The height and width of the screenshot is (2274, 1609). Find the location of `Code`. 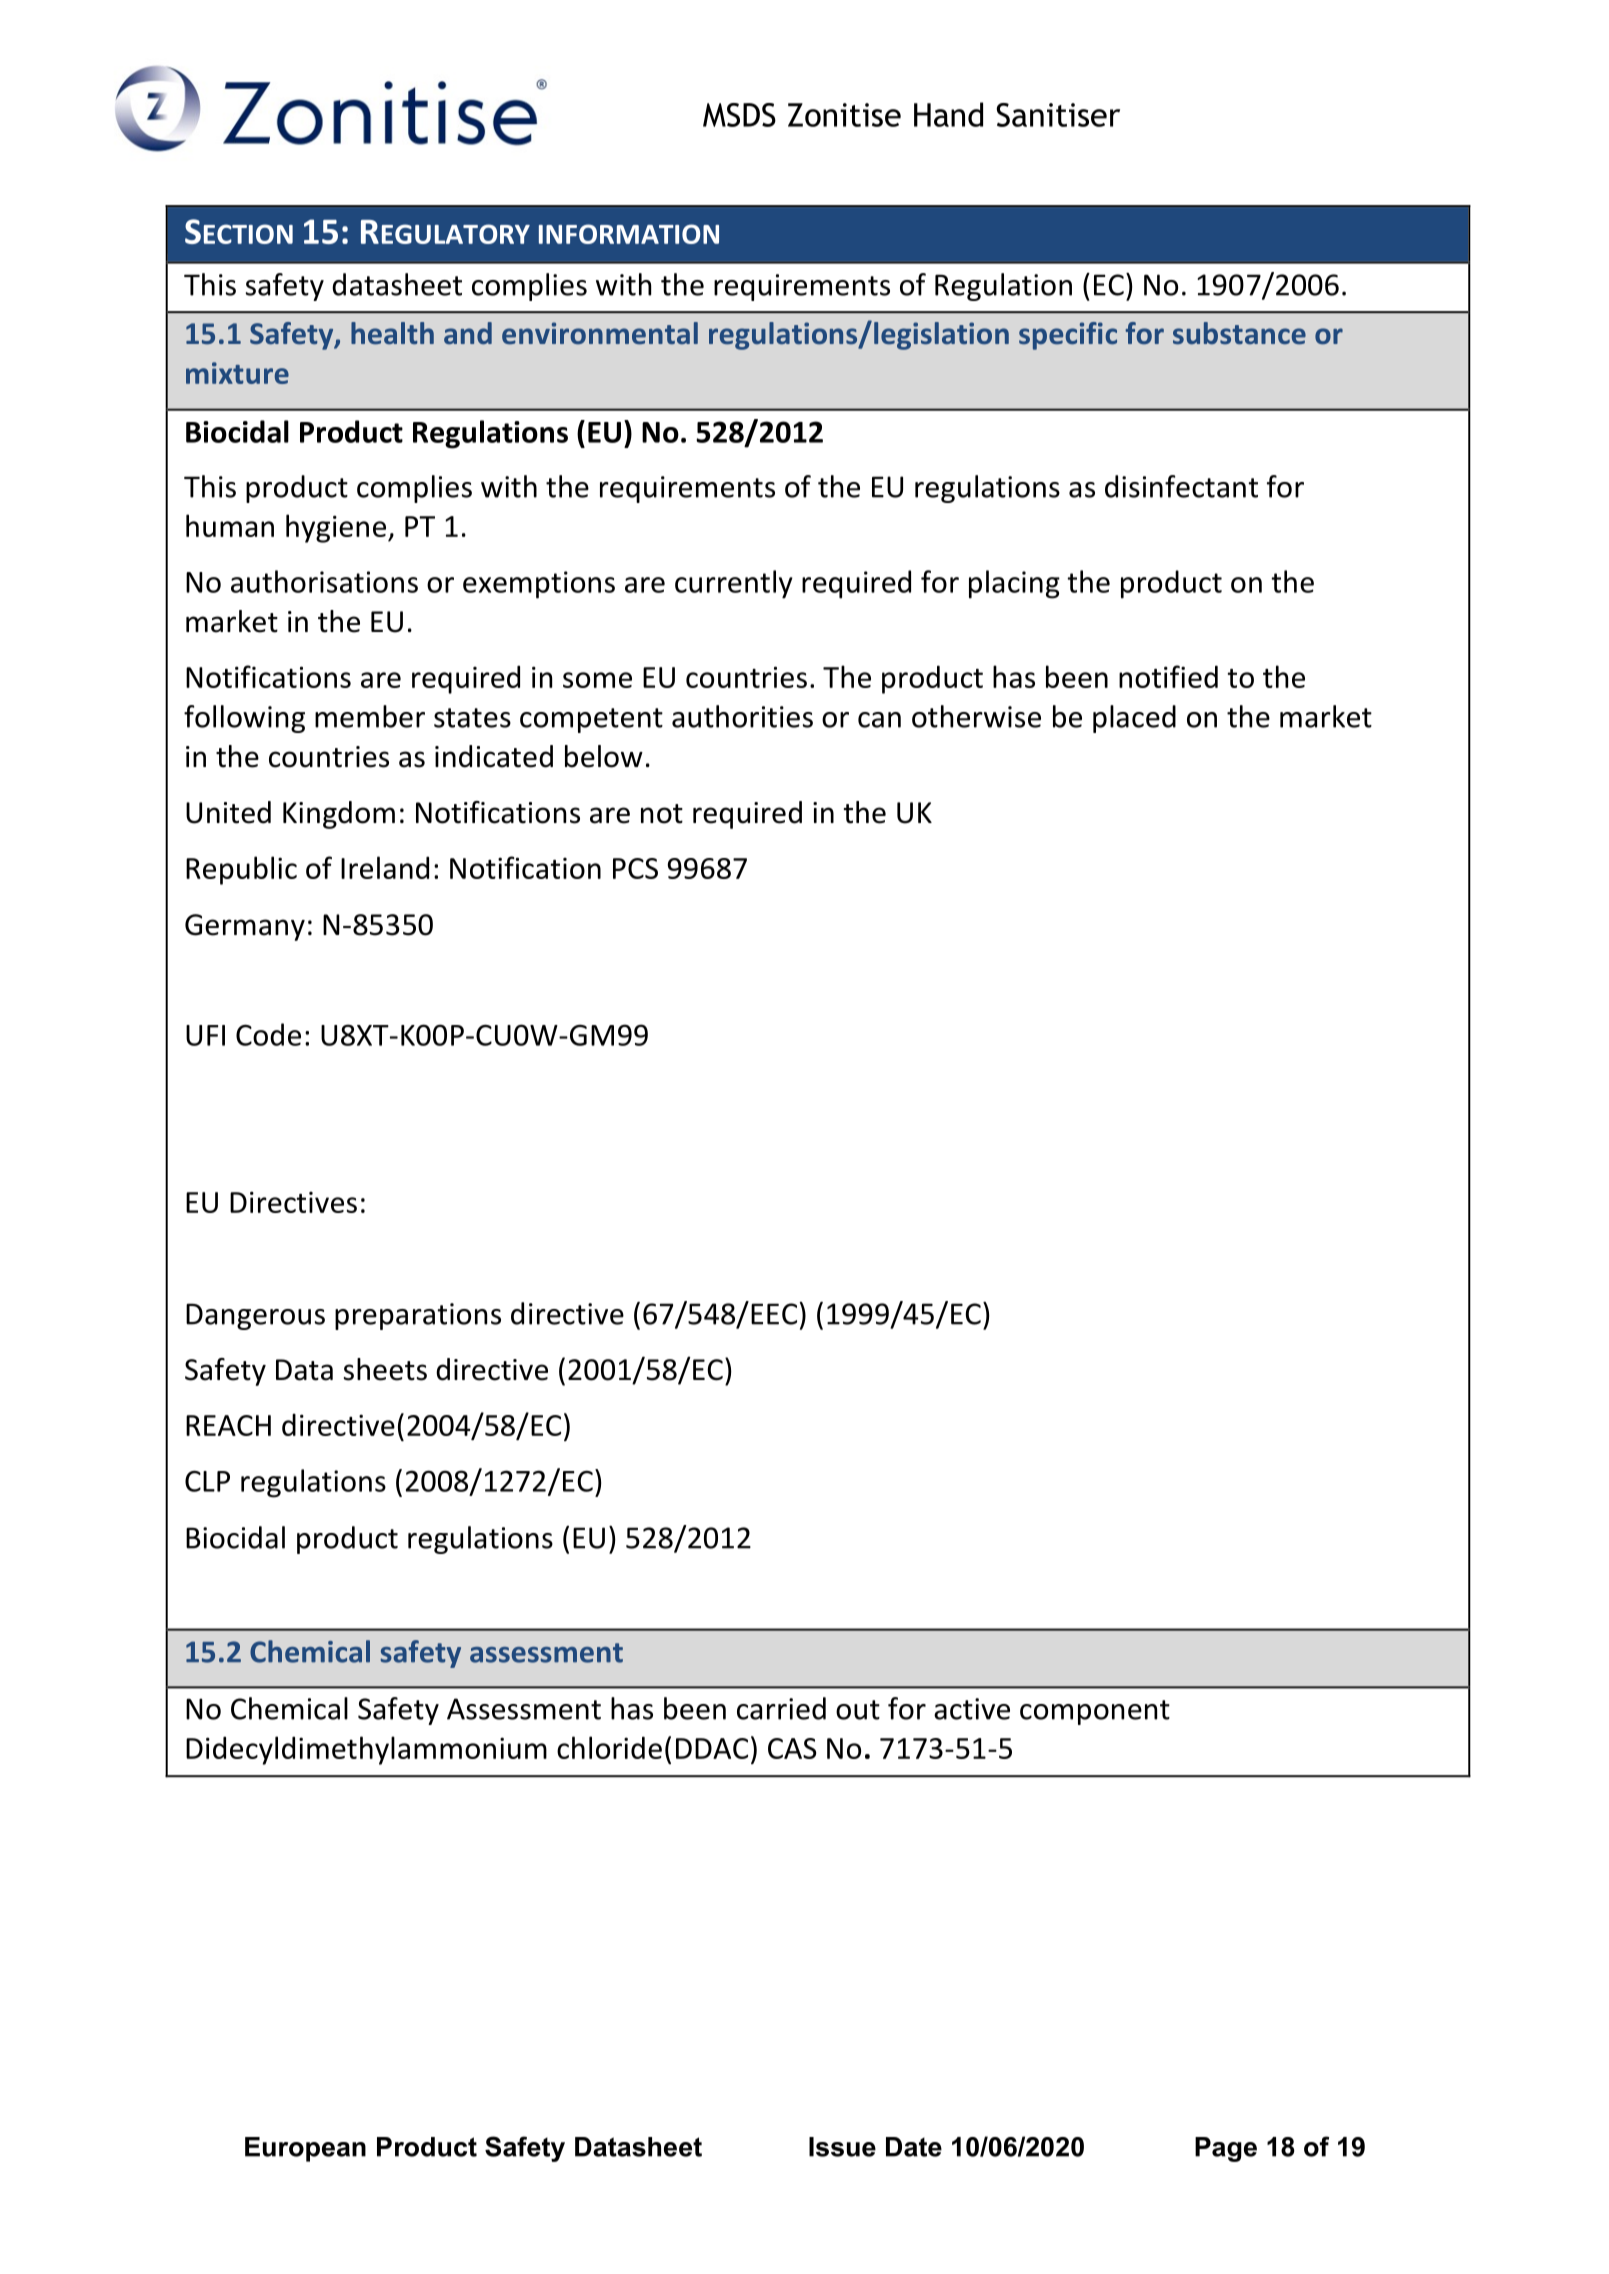

Code is located at coordinates (268, 1034).
